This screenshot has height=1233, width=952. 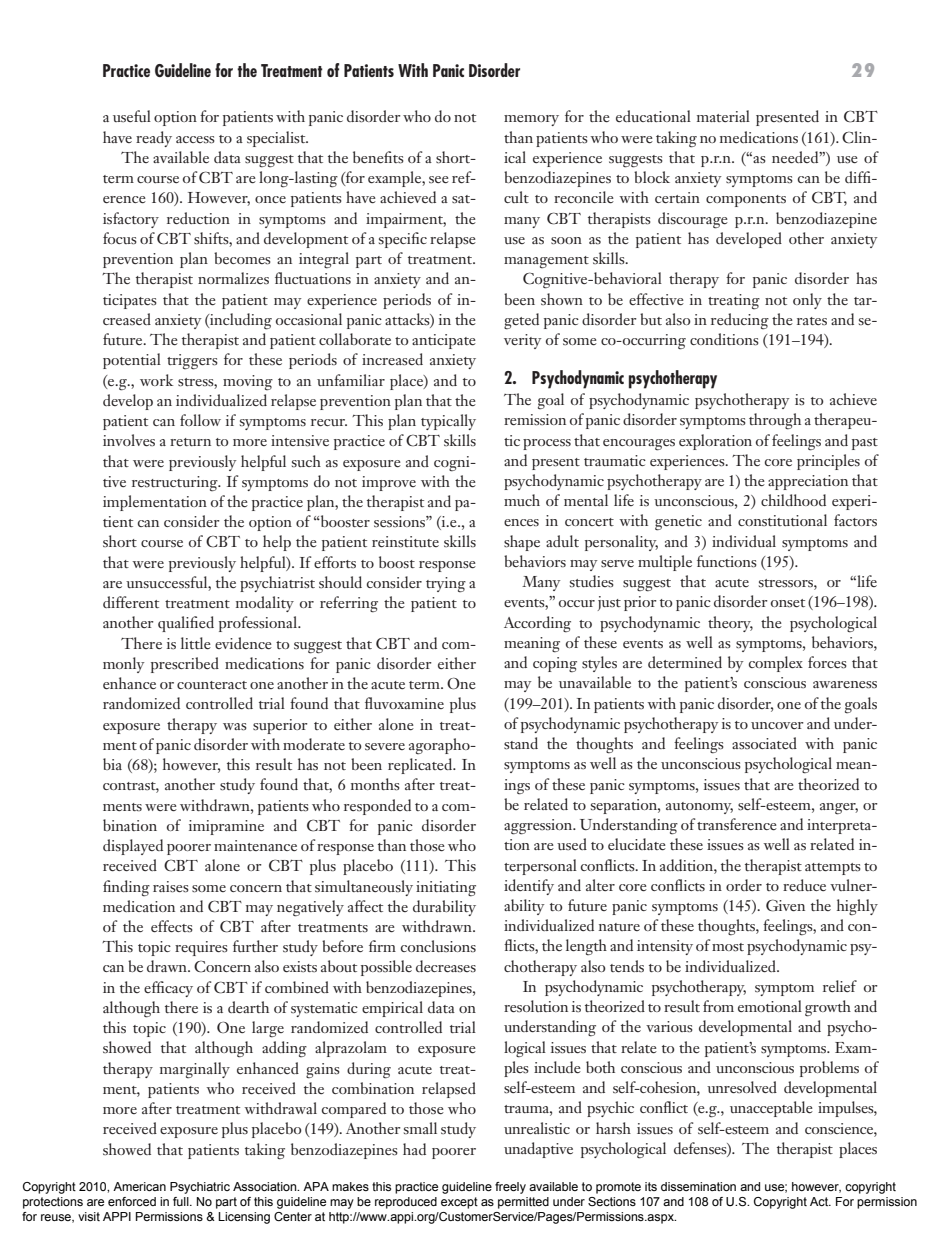 What do you see at coordinates (200, 1188) in the screenshot?
I see `Psychiatric` at bounding box center [200, 1188].
